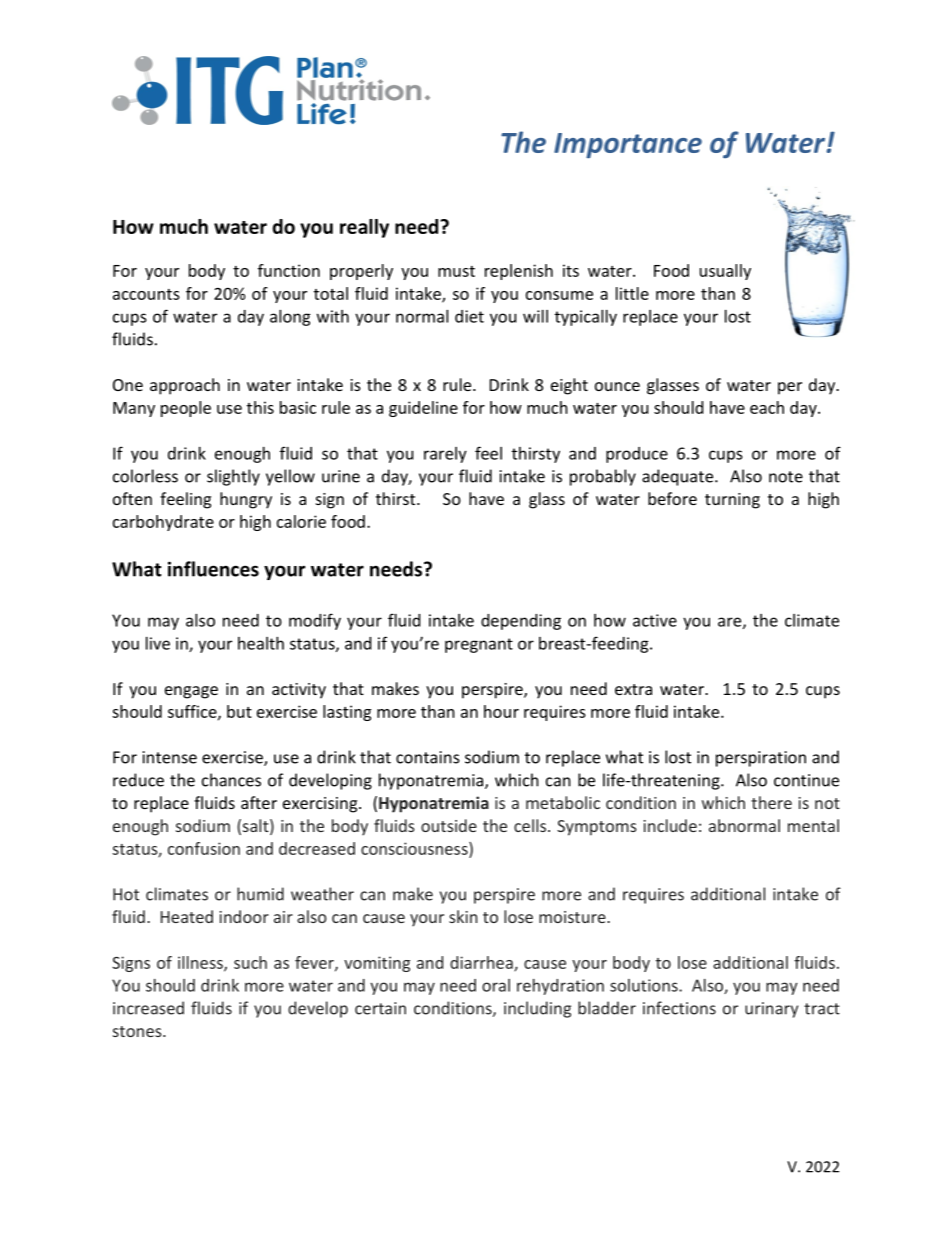 This screenshot has width=952, height=1233. What do you see at coordinates (771, 1010) in the screenshot?
I see `urinary` at bounding box center [771, 1010].
